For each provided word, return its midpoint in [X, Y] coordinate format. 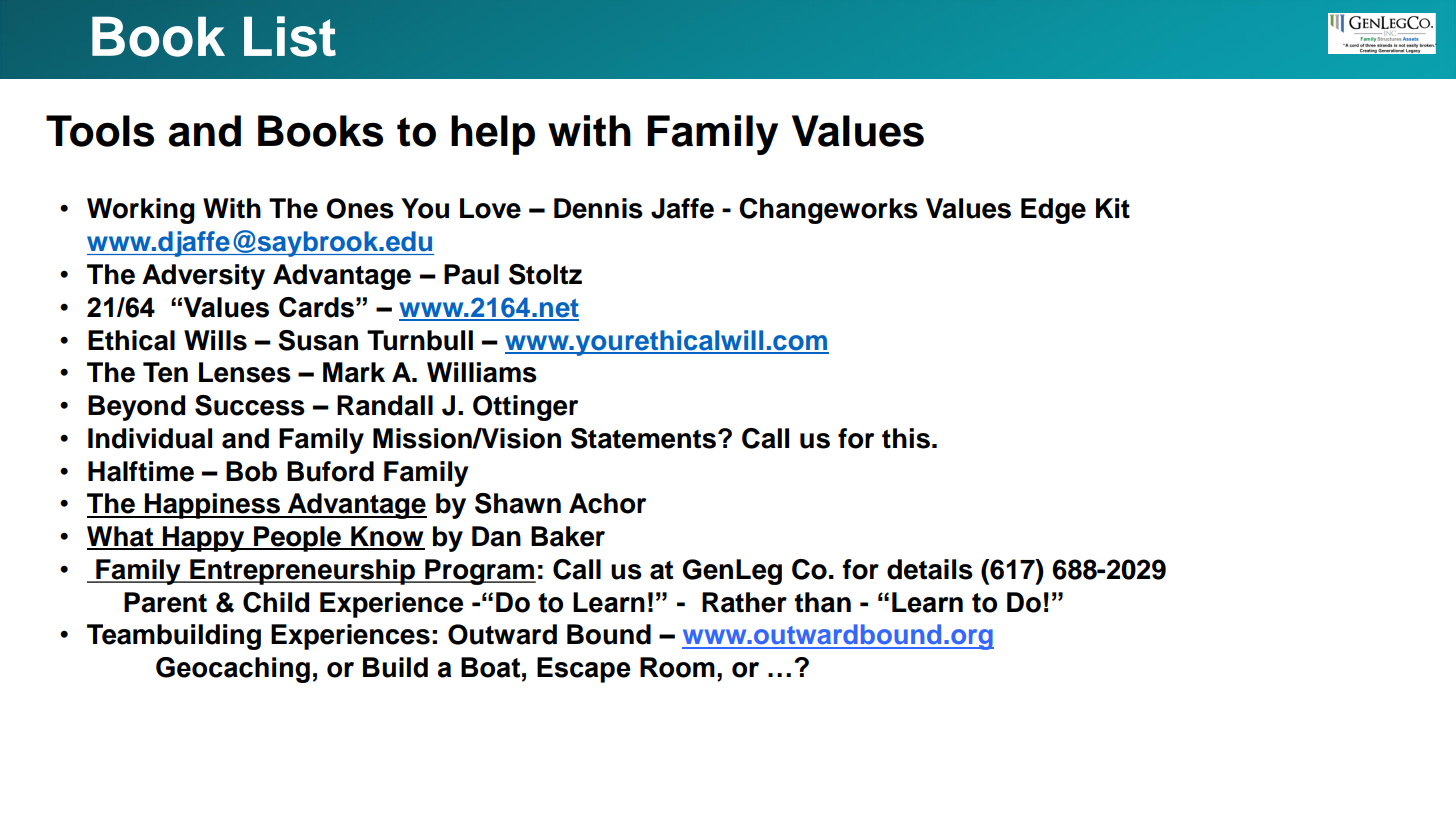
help [493, 135]
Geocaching [233, 670]
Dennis [598, 208]
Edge [1053, 211]
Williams [482, 372]
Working [141, 211]
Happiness [212, 506]
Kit [1113, 208]
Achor [607, 503]
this [906, 438]
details [930, 569]
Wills [215, 340]
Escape [584, 670]
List [290, 36]
